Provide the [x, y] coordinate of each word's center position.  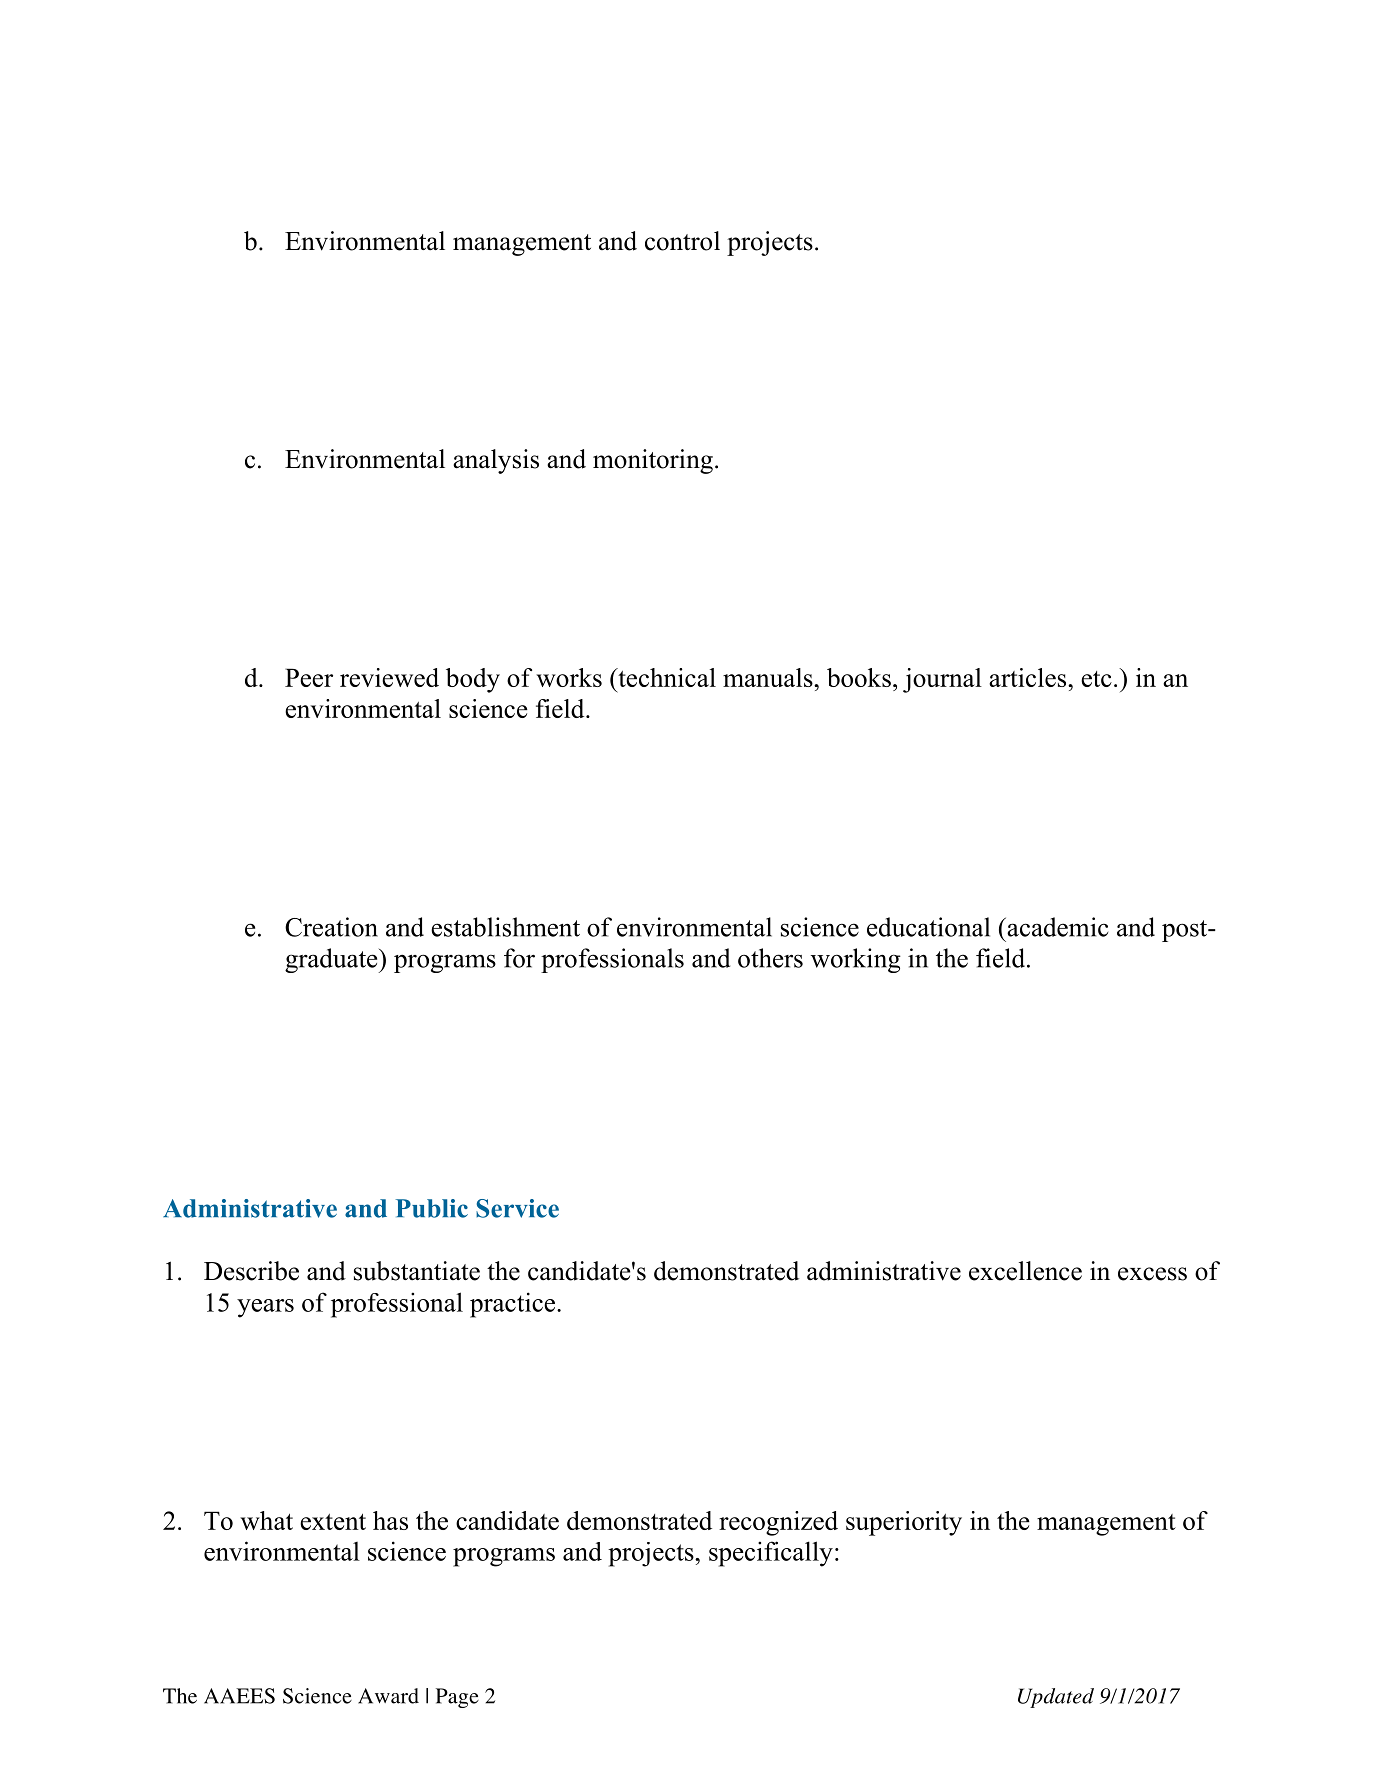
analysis [496, 461]
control [682, 241]
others [770, 958]
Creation [331, 927]
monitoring [653, 461]
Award [388, 1696]
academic [1056, 927]
